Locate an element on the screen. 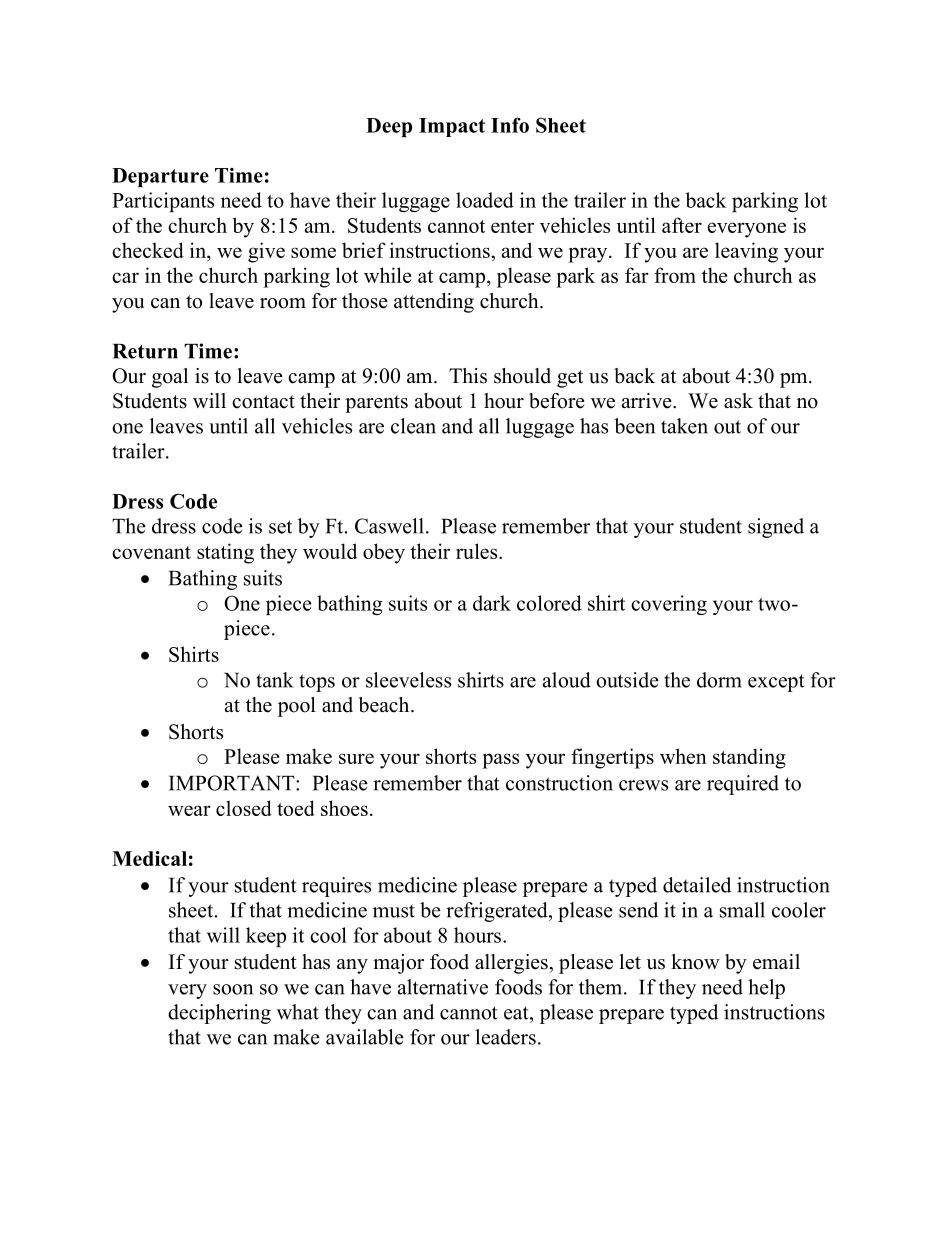 The image size is (952, 1233). after is located at coordinates (682, 225).
